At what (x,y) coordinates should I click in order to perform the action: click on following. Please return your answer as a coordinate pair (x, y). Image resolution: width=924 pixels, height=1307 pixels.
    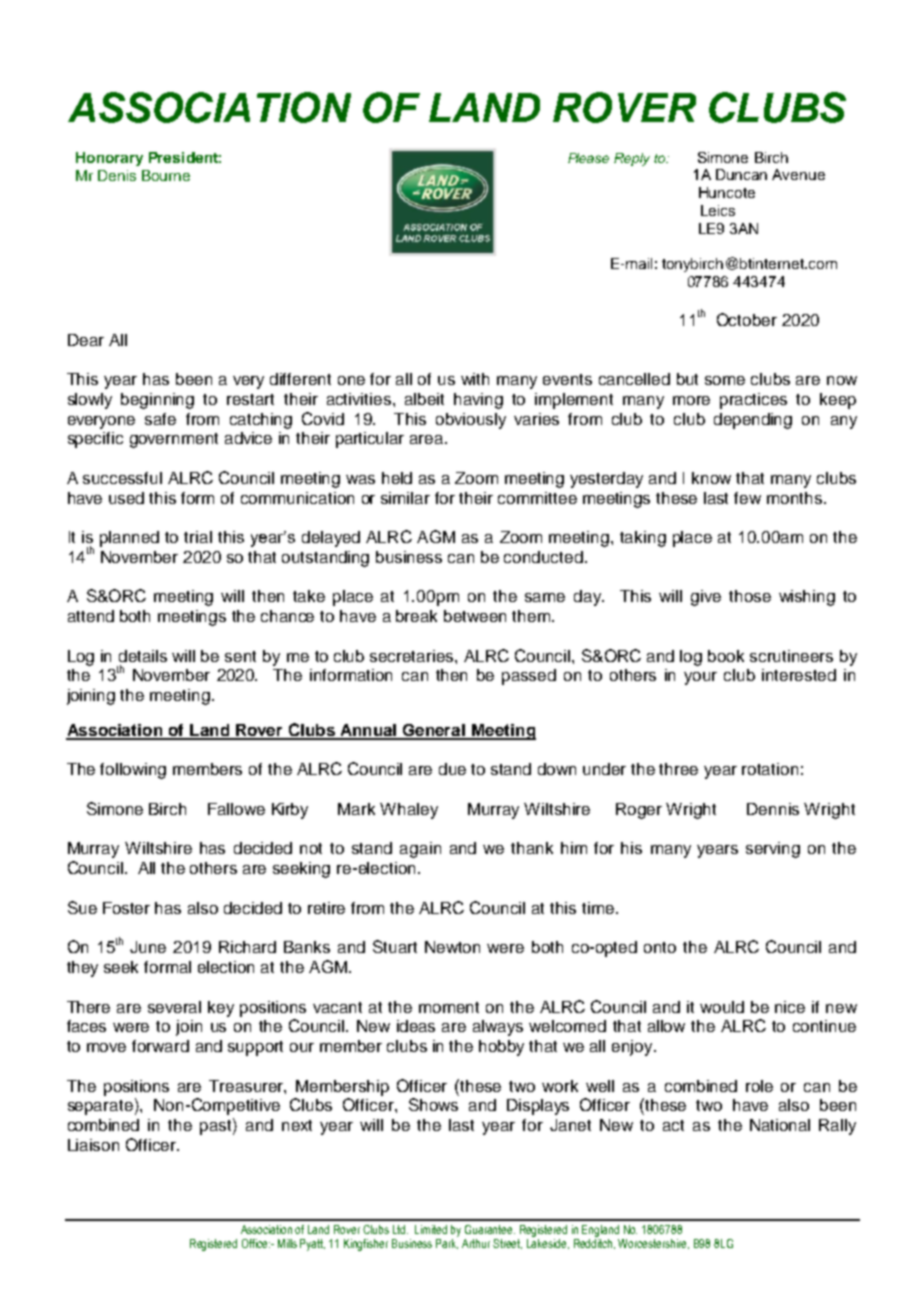
    Looking at the image, I should click on (133, 771).
